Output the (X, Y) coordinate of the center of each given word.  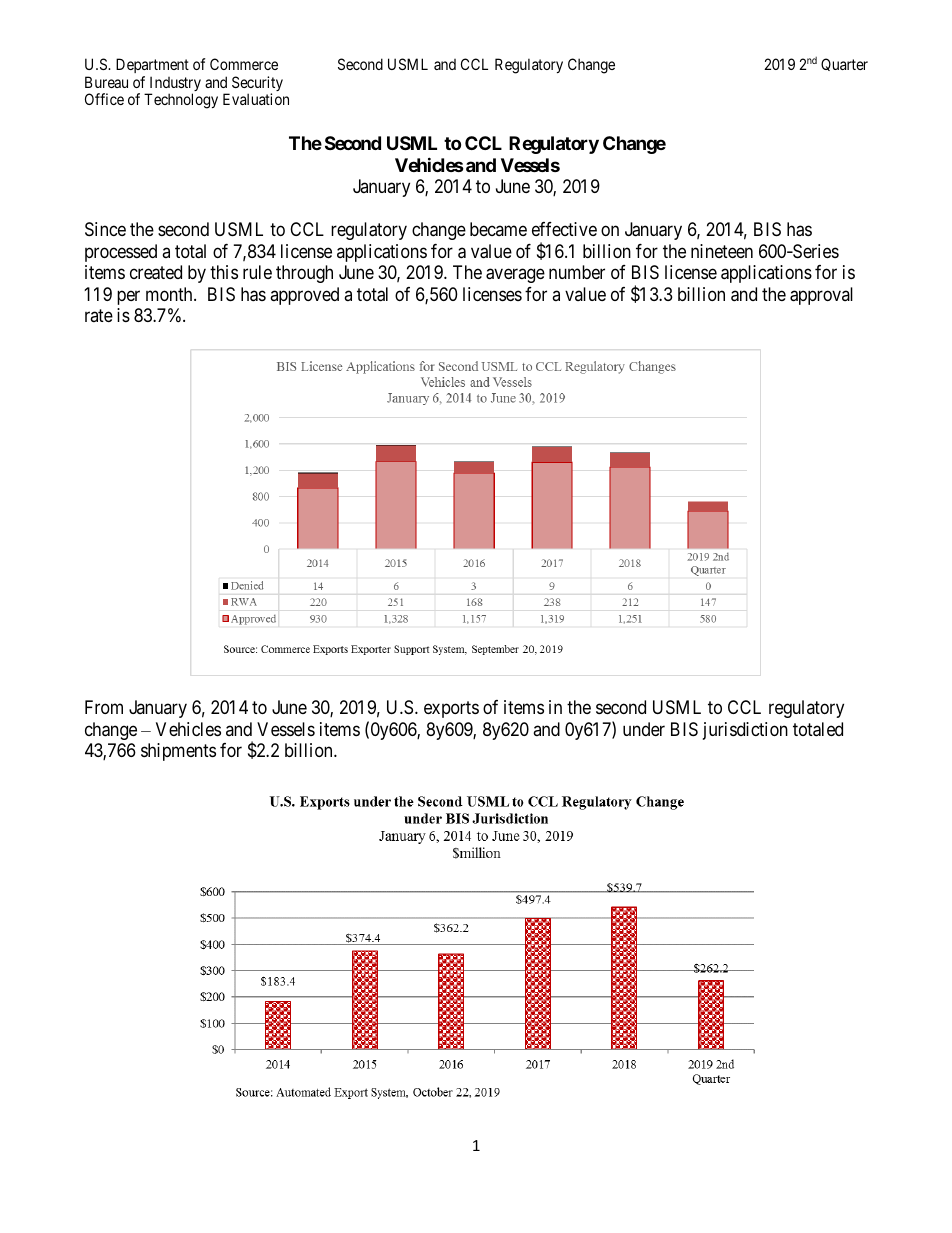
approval (821, 296)
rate (99, 316)
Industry (174, 85)
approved (304, 296)
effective (564, 229)
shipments (178, 752)
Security (257, 85)
